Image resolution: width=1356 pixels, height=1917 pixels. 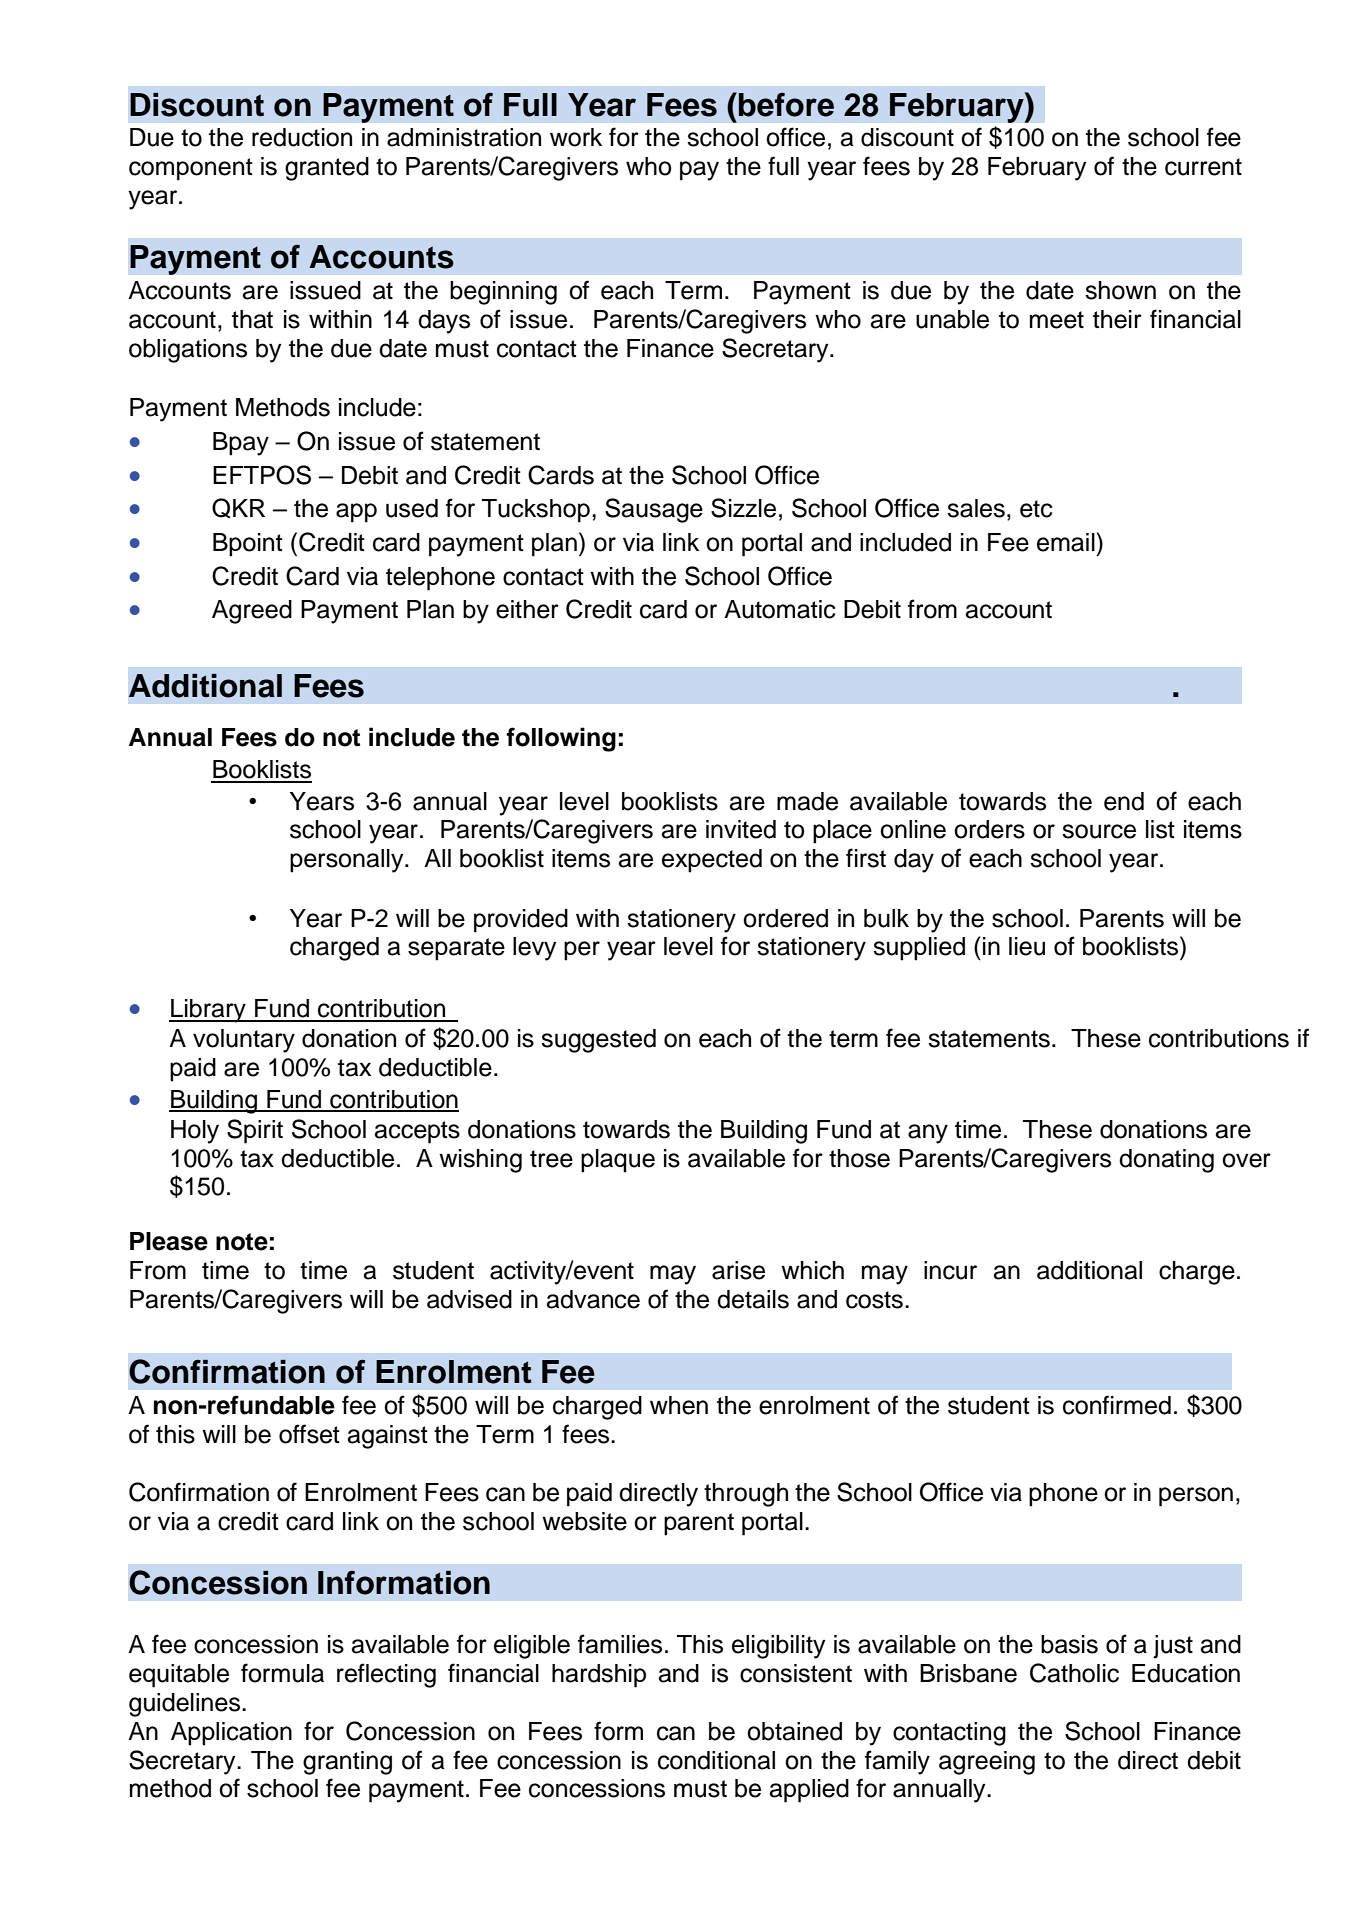 What do you see at coordinates (302, 137) in the screenshot?
I see `reduction` at bounding box center [302, 137].
